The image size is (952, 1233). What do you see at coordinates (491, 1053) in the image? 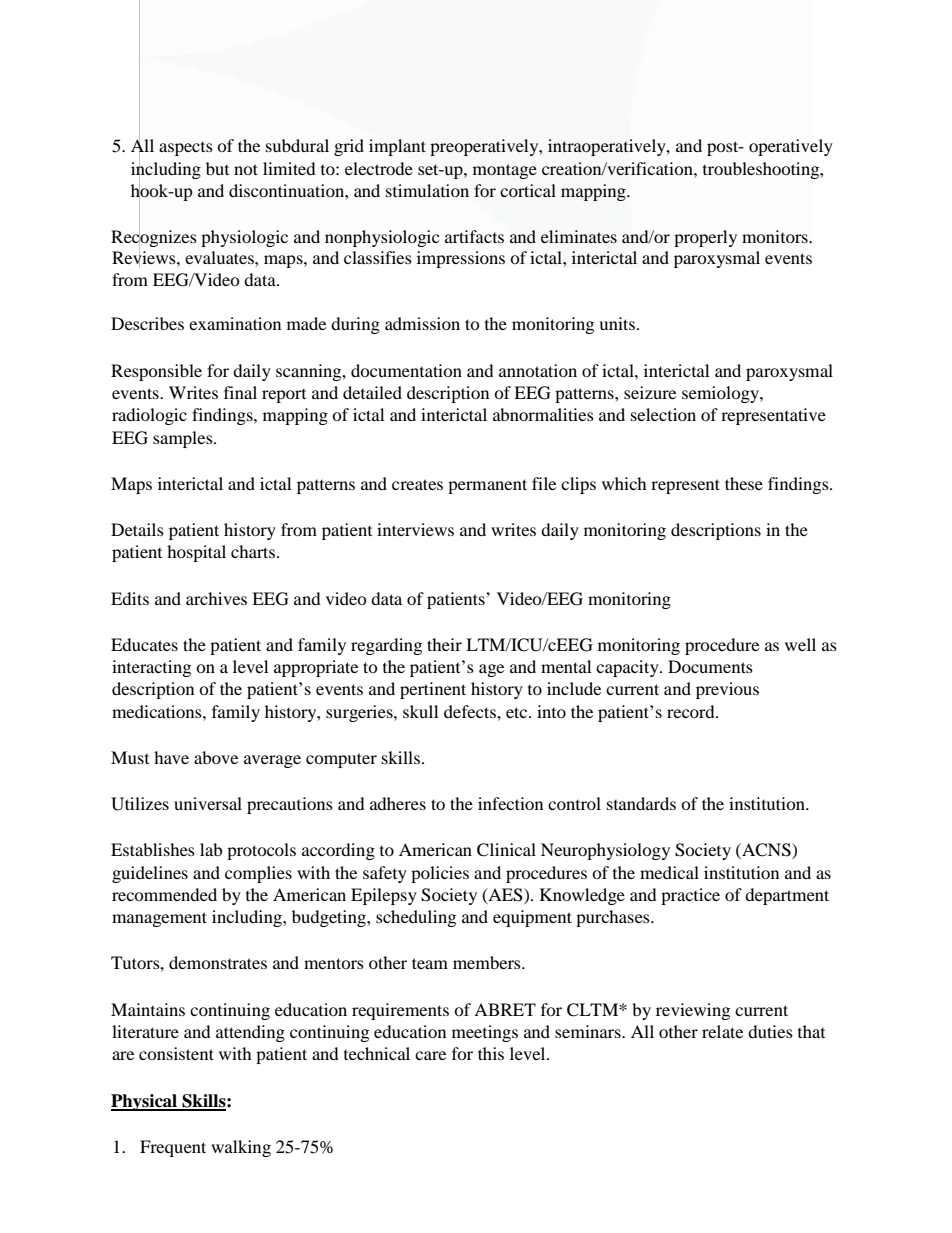
I see `this` at bounding box center [491, 1053].
